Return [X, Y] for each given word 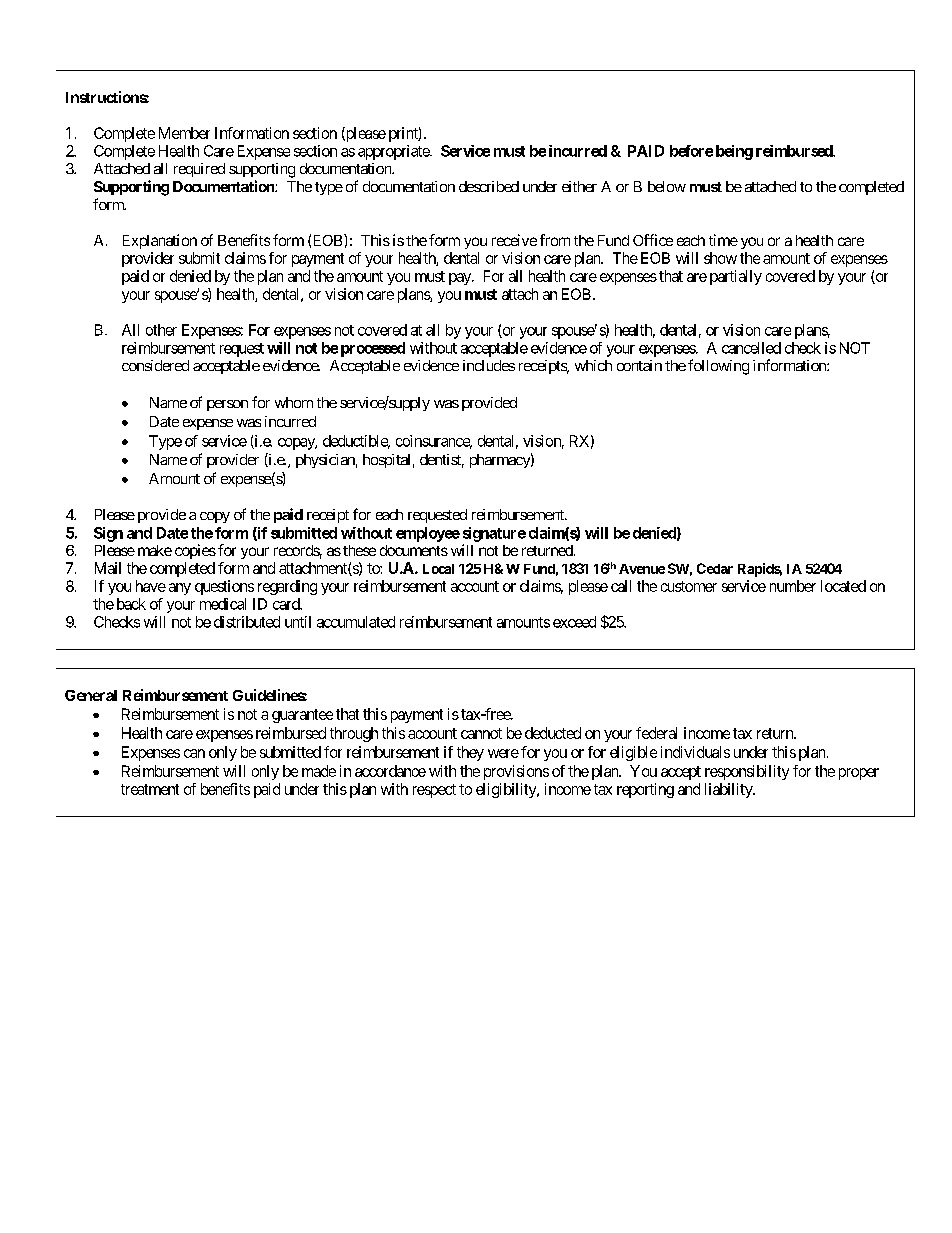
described [489, 186]
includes [489, 365]
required [199, 170]
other [161, 330]
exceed [574, 622]
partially [736, 277]
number [793, 586]
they [470, 753]
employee [428, 534]
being [734, 152]
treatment [150, 789]
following [718, 367]
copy [215, 517]
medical [223, 604]
